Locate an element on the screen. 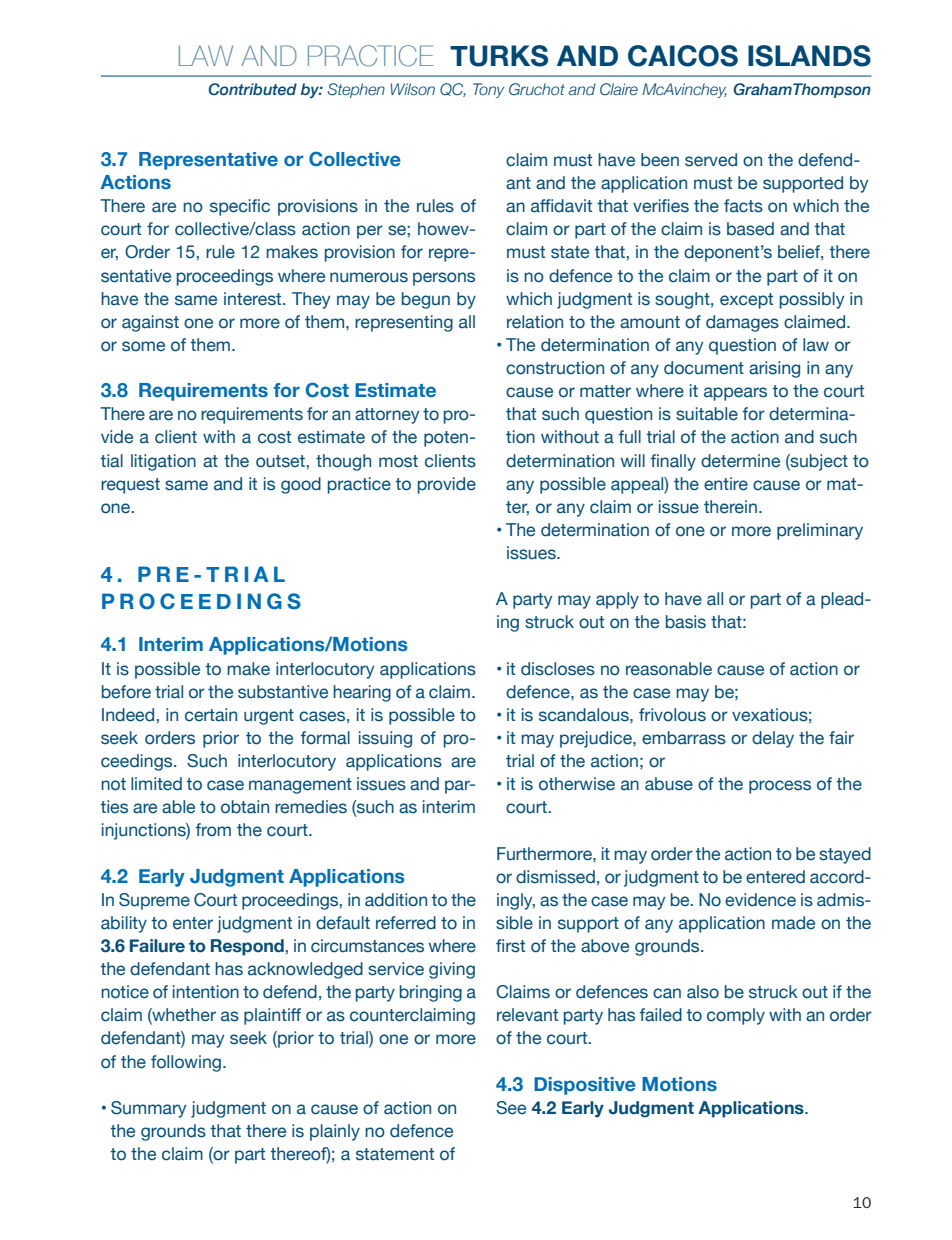 This screenshot has width=952, height=1240. Dispositive is located at coordinates (585, 1086).
